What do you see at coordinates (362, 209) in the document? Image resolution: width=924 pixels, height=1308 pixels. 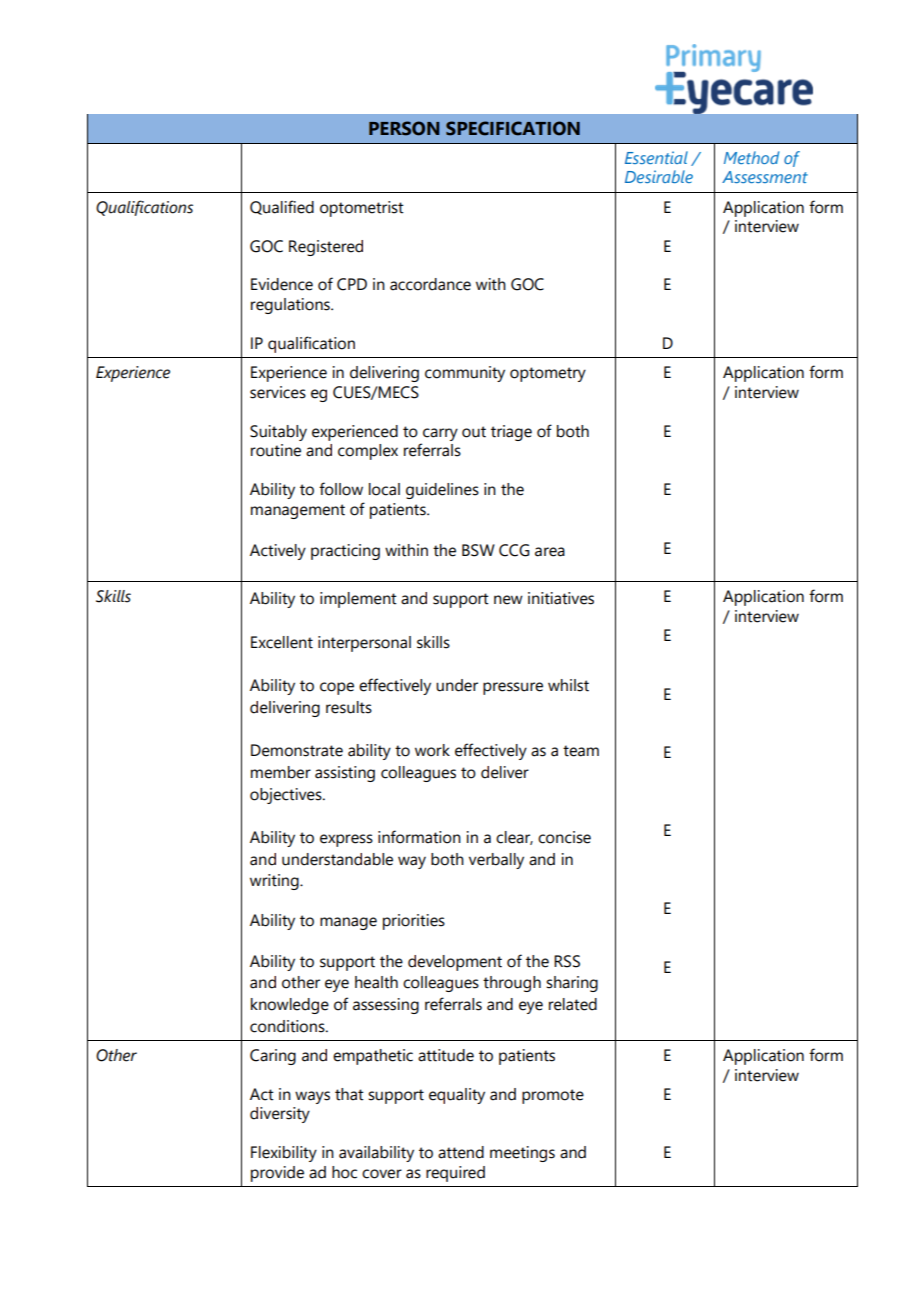 I see `optometrist` at bounding box center [362, 209].
